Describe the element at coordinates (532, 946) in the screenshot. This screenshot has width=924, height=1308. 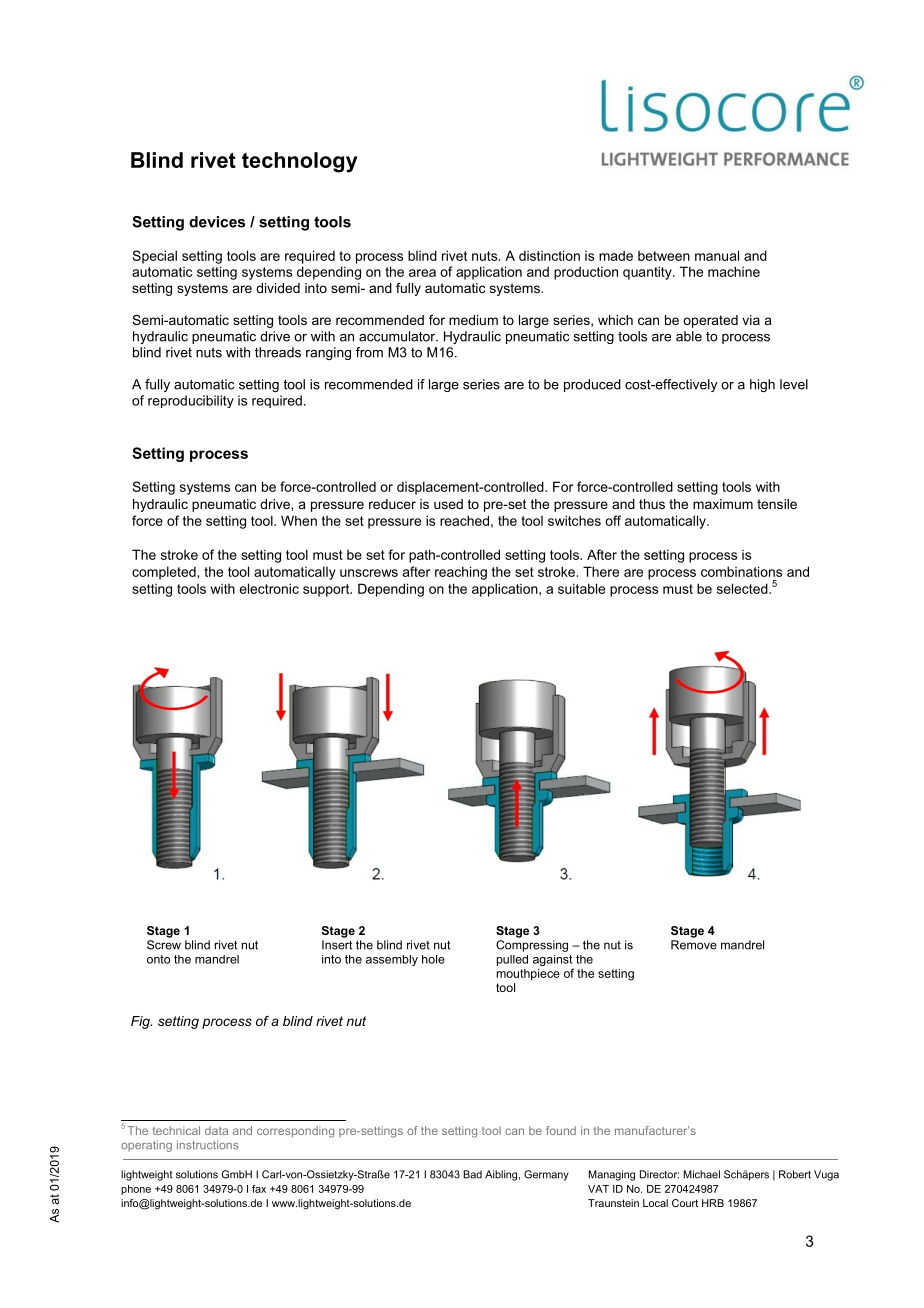
I see `Compressing` at that location.
